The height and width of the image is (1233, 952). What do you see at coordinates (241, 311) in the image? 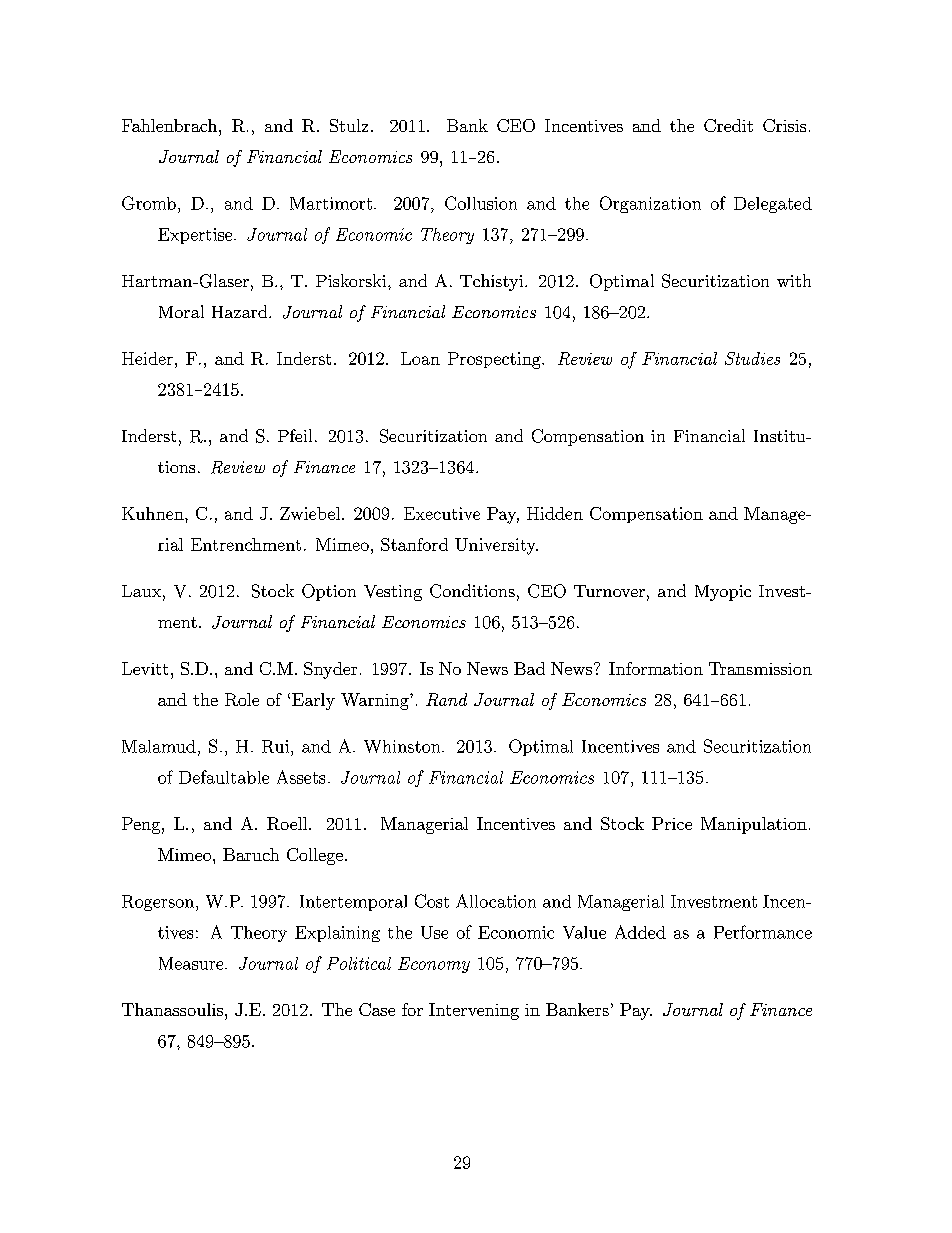
I see `Hazard` at bounding box center [241, 311].
